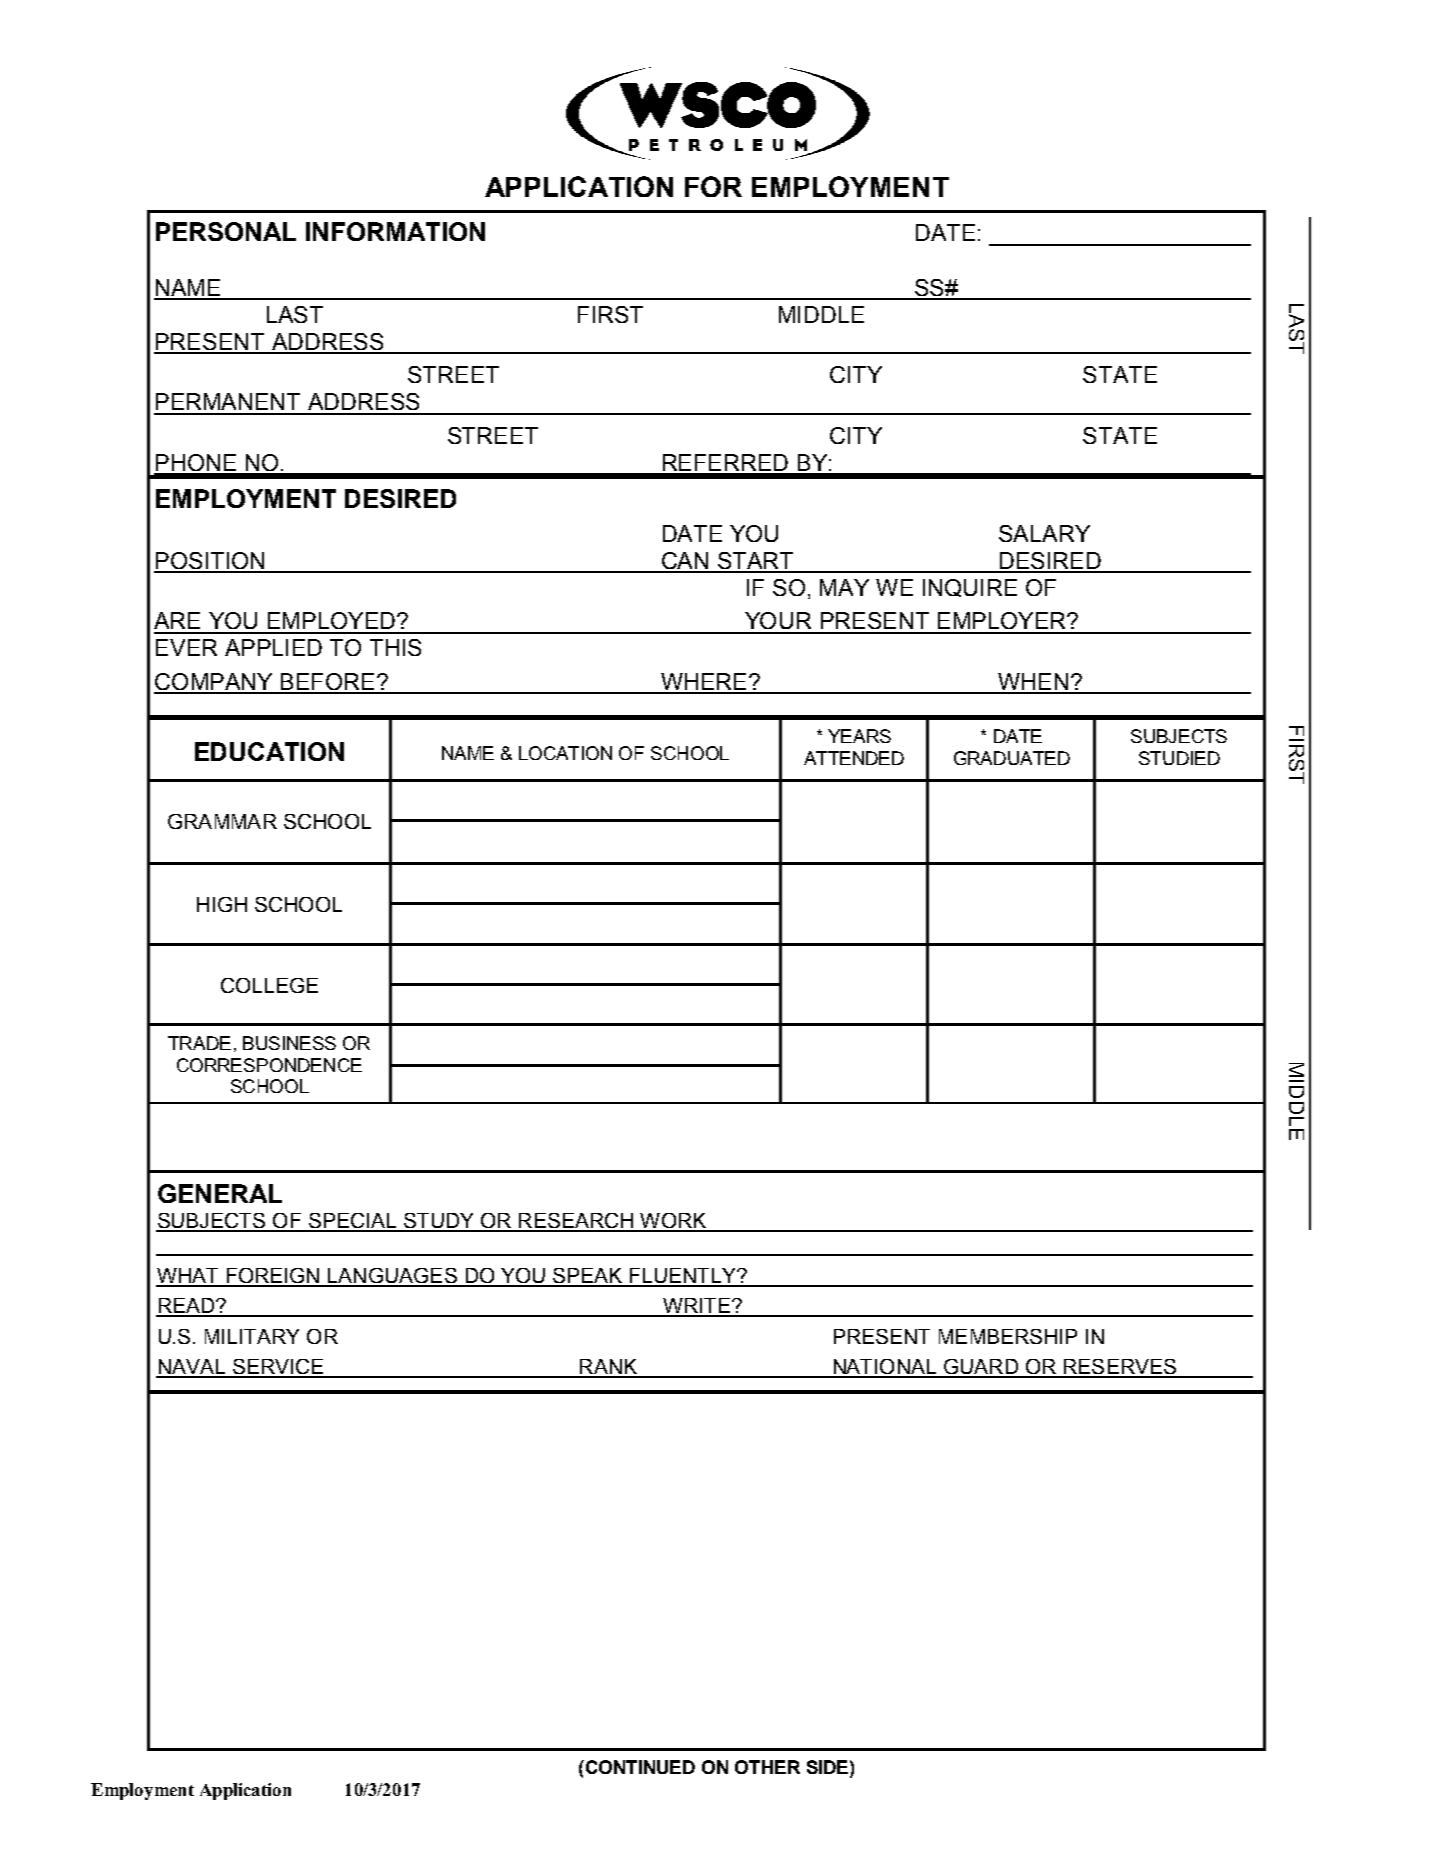 The height and width of the screenshot is (1856, 1434). What do you see at coordinates (269, 985) in the screenshot?
I see `COLLEGE` at bounding box center [269, 985].
